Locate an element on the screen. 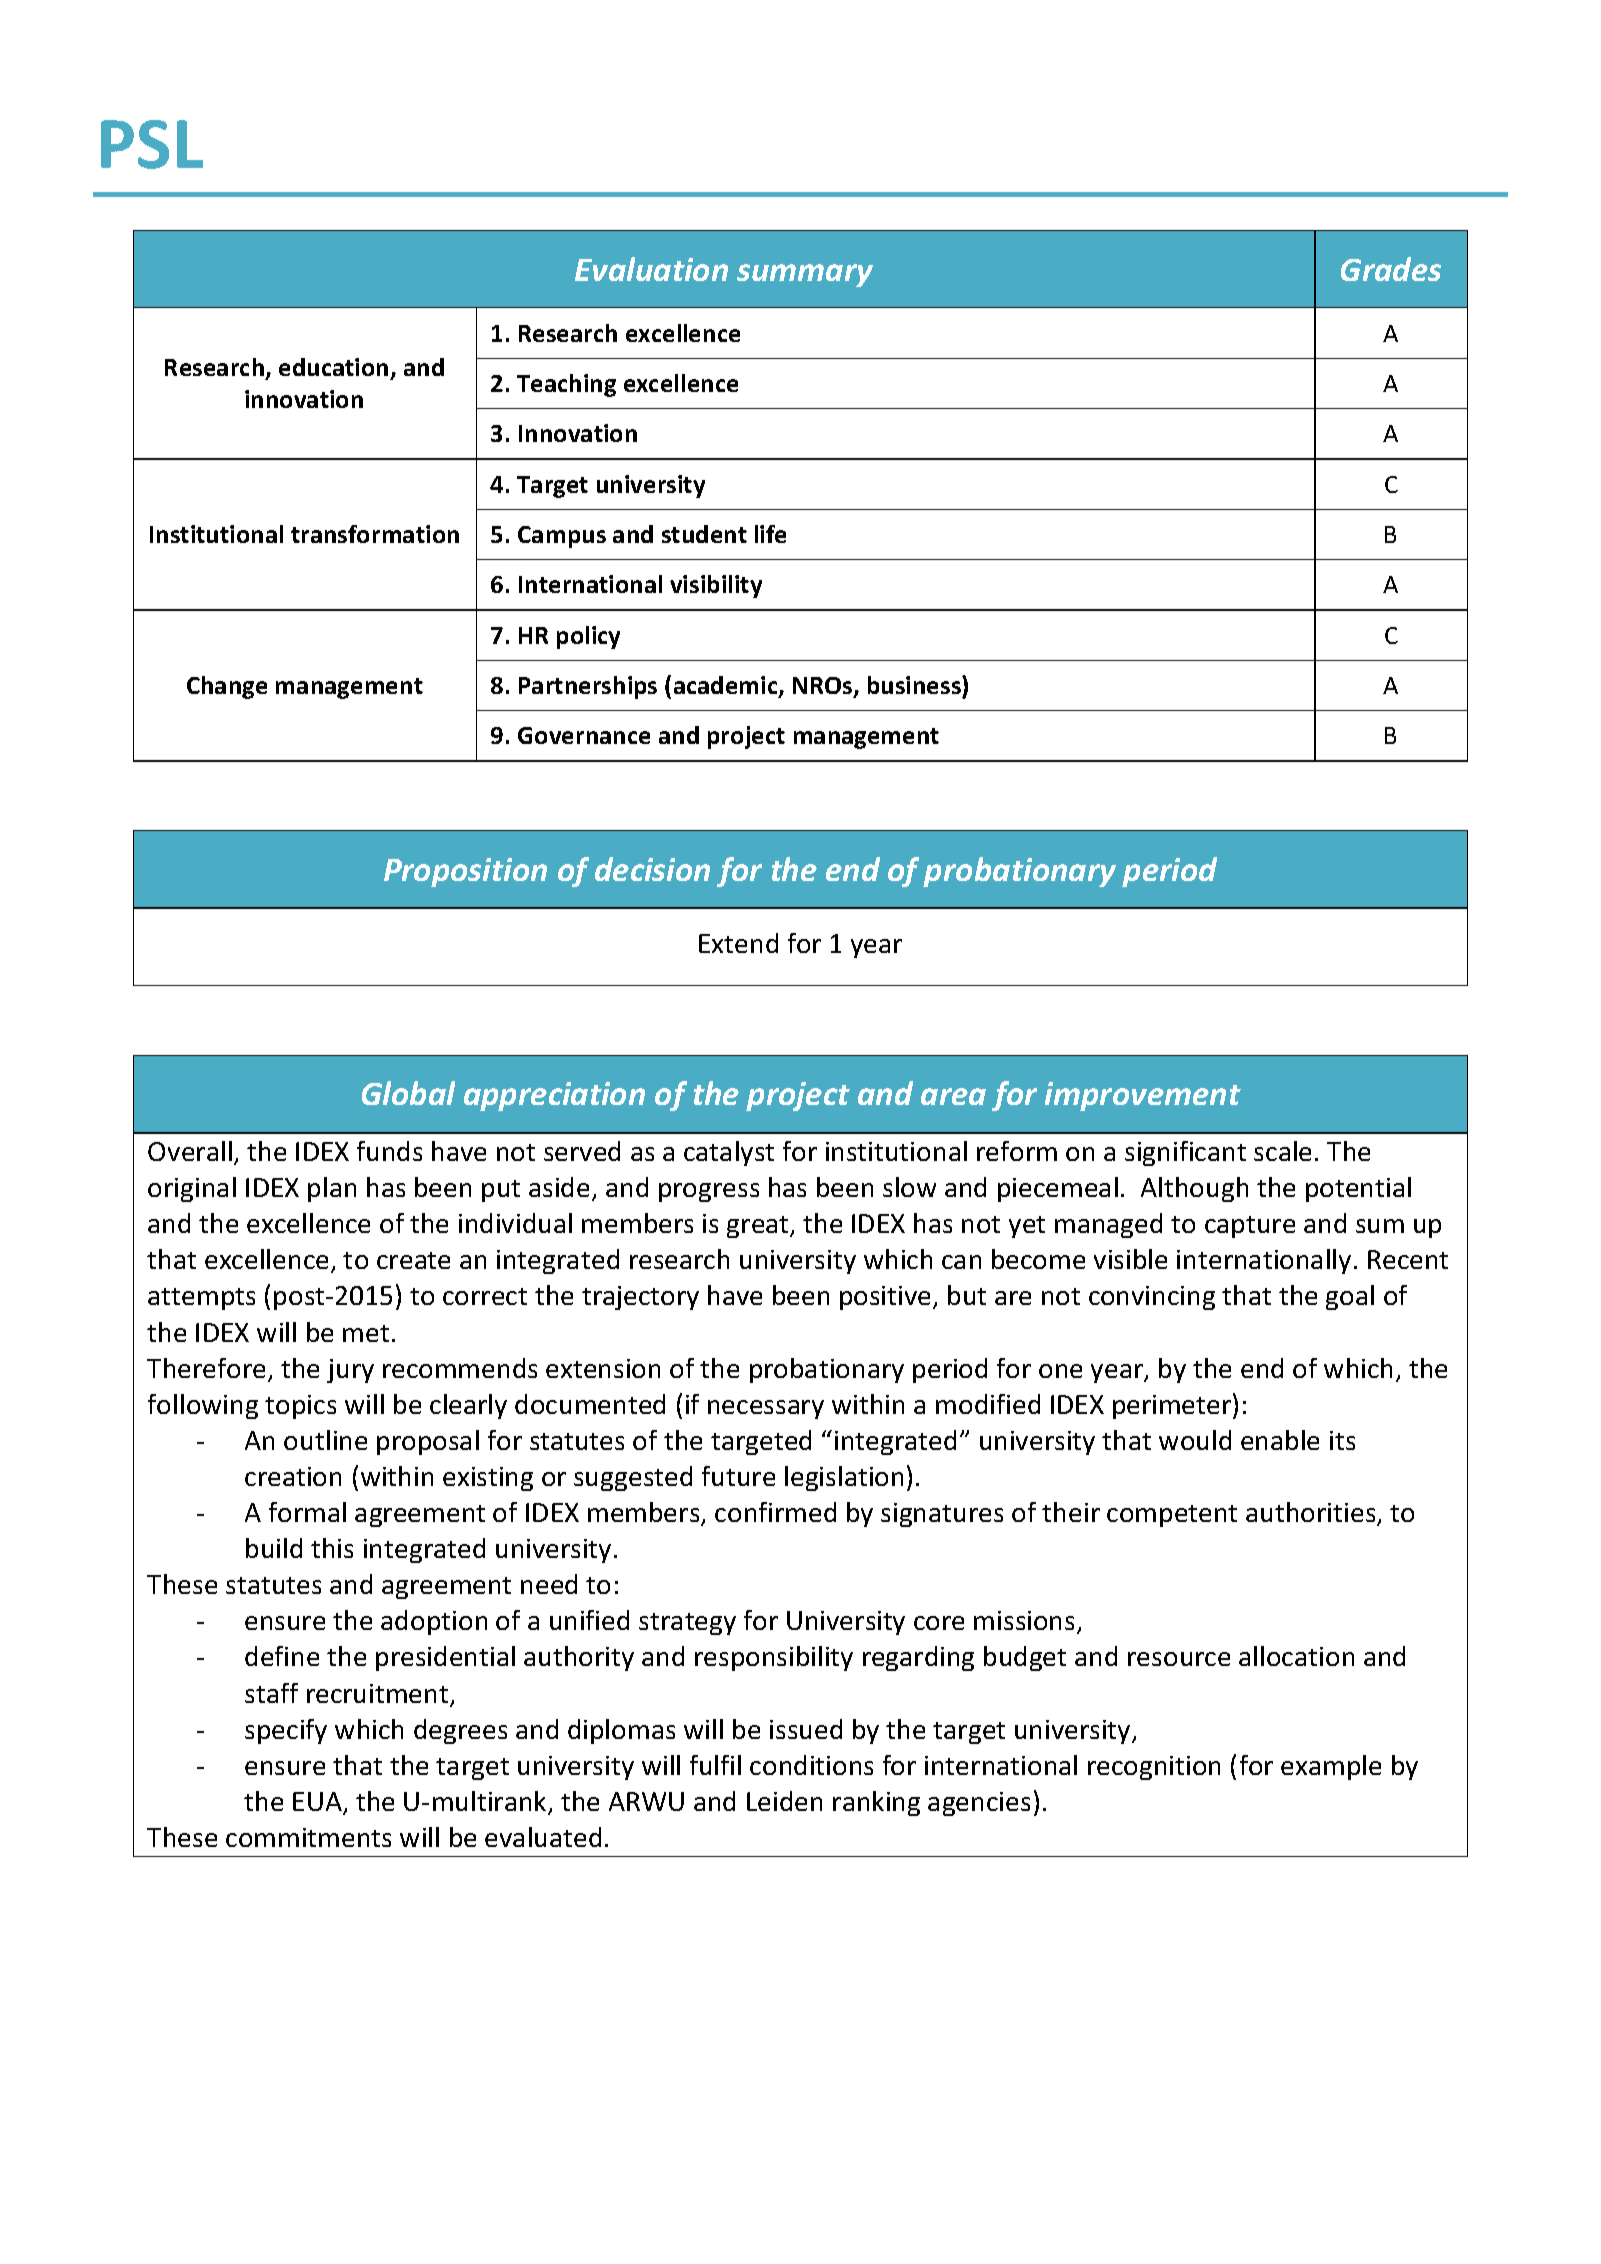 This screenshot has width=1601, height=2264. improvement is located at coordinates (1143, 1096).
